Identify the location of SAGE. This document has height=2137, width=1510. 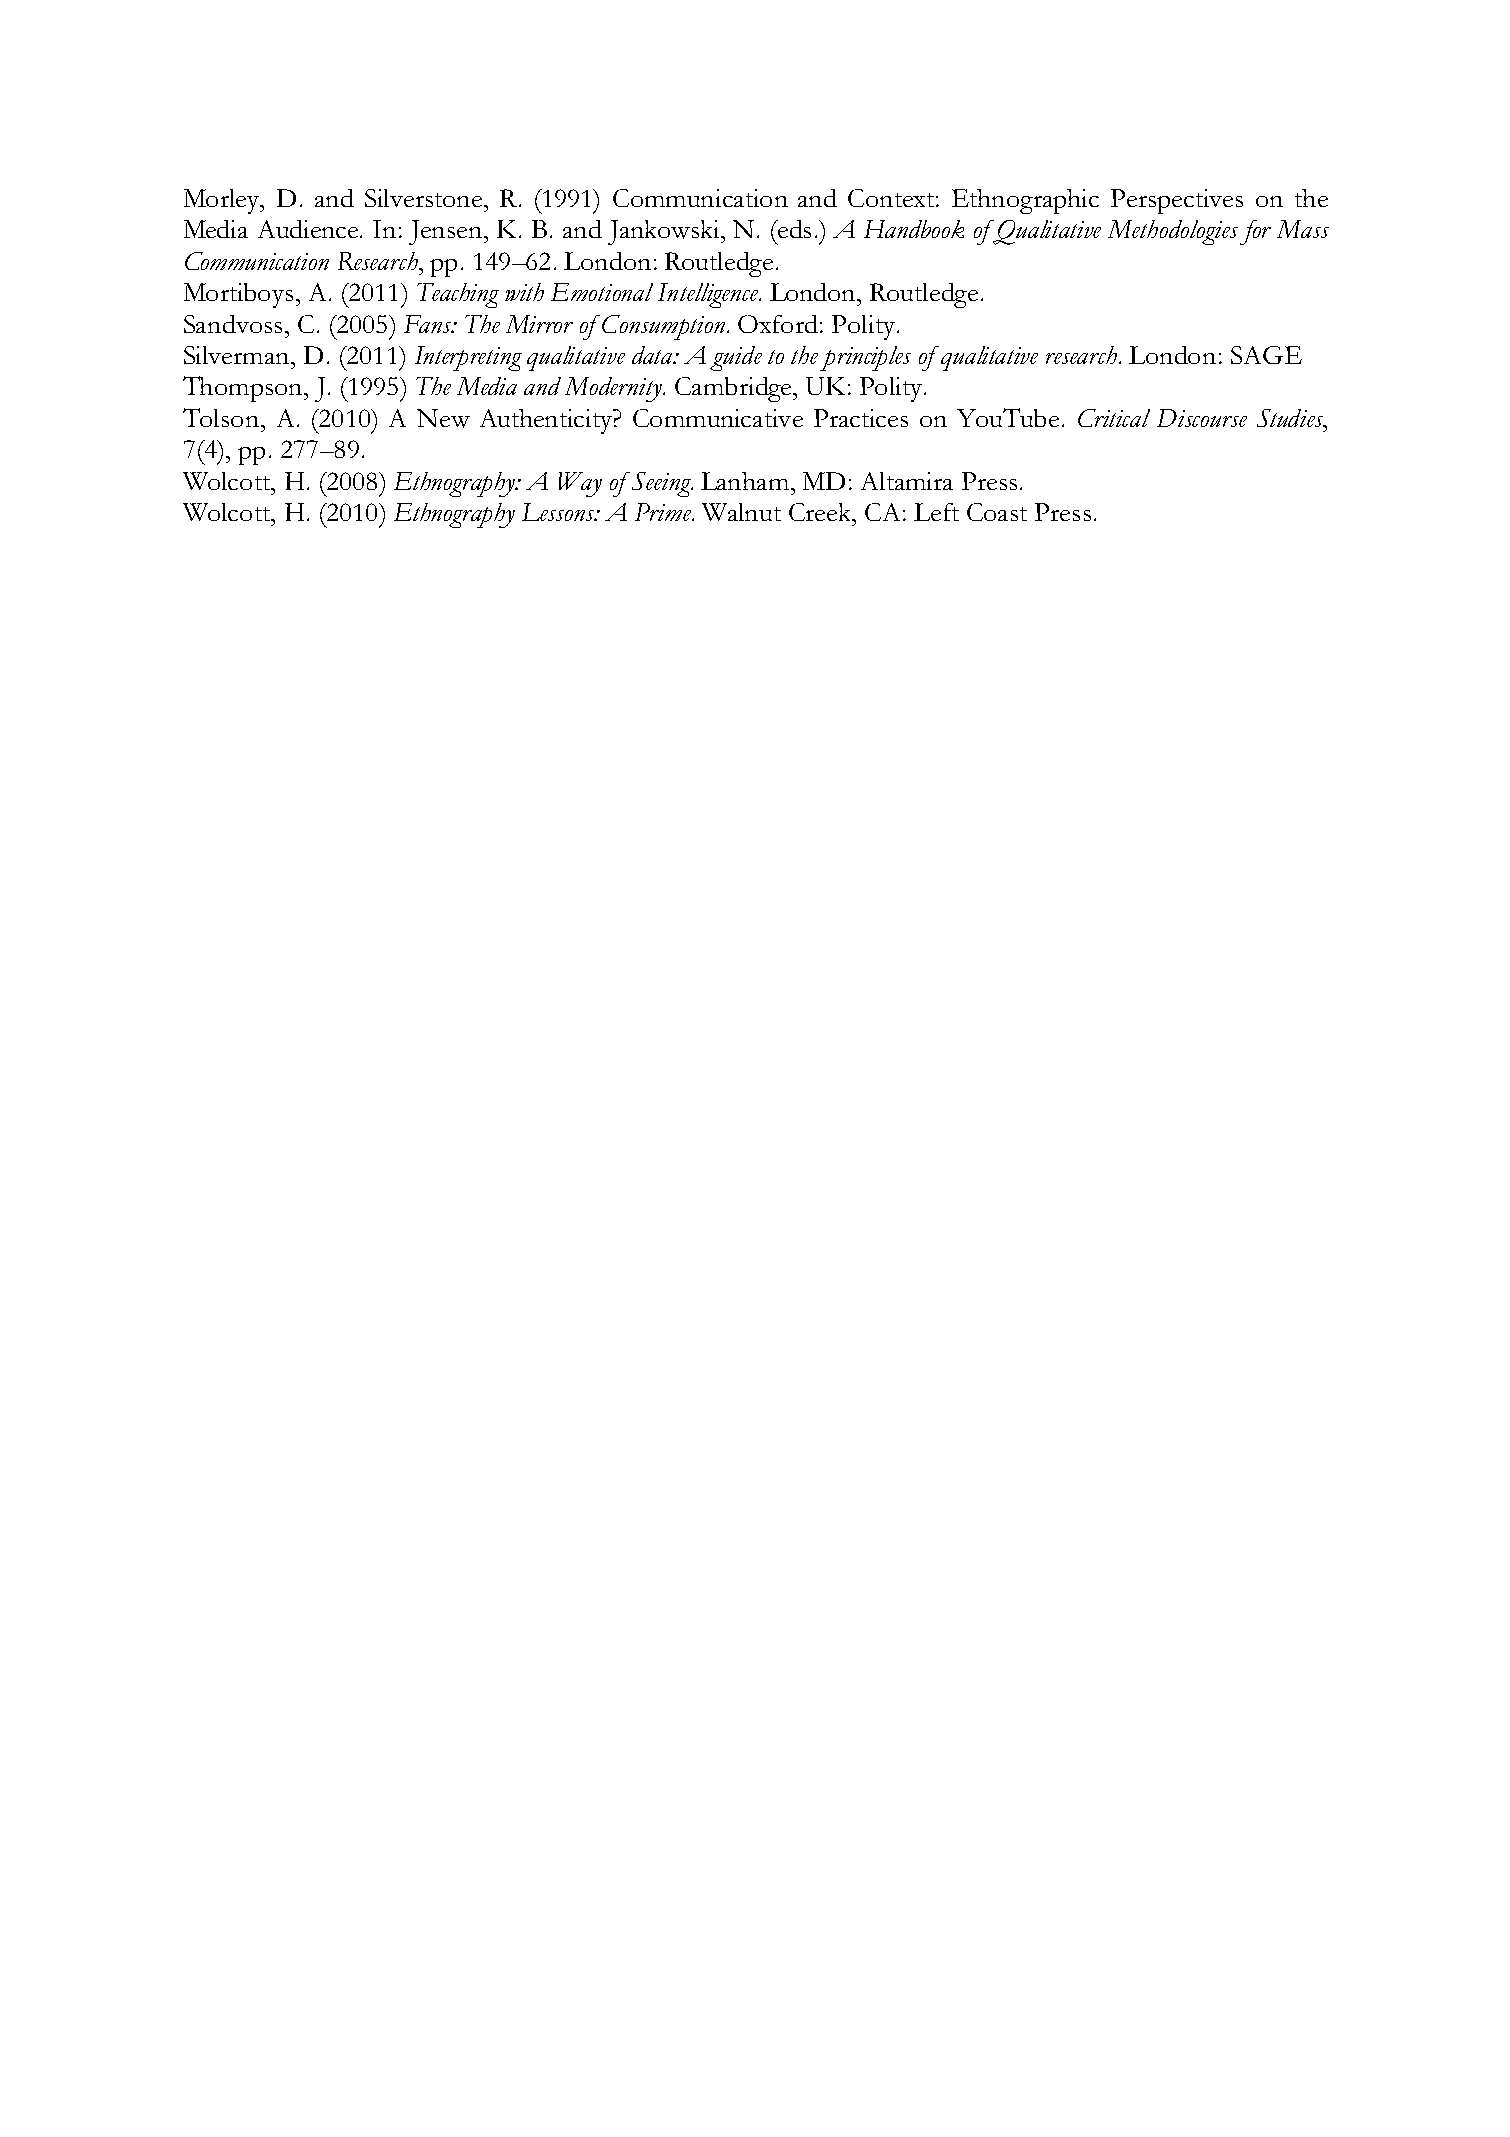
(1266, 355).
